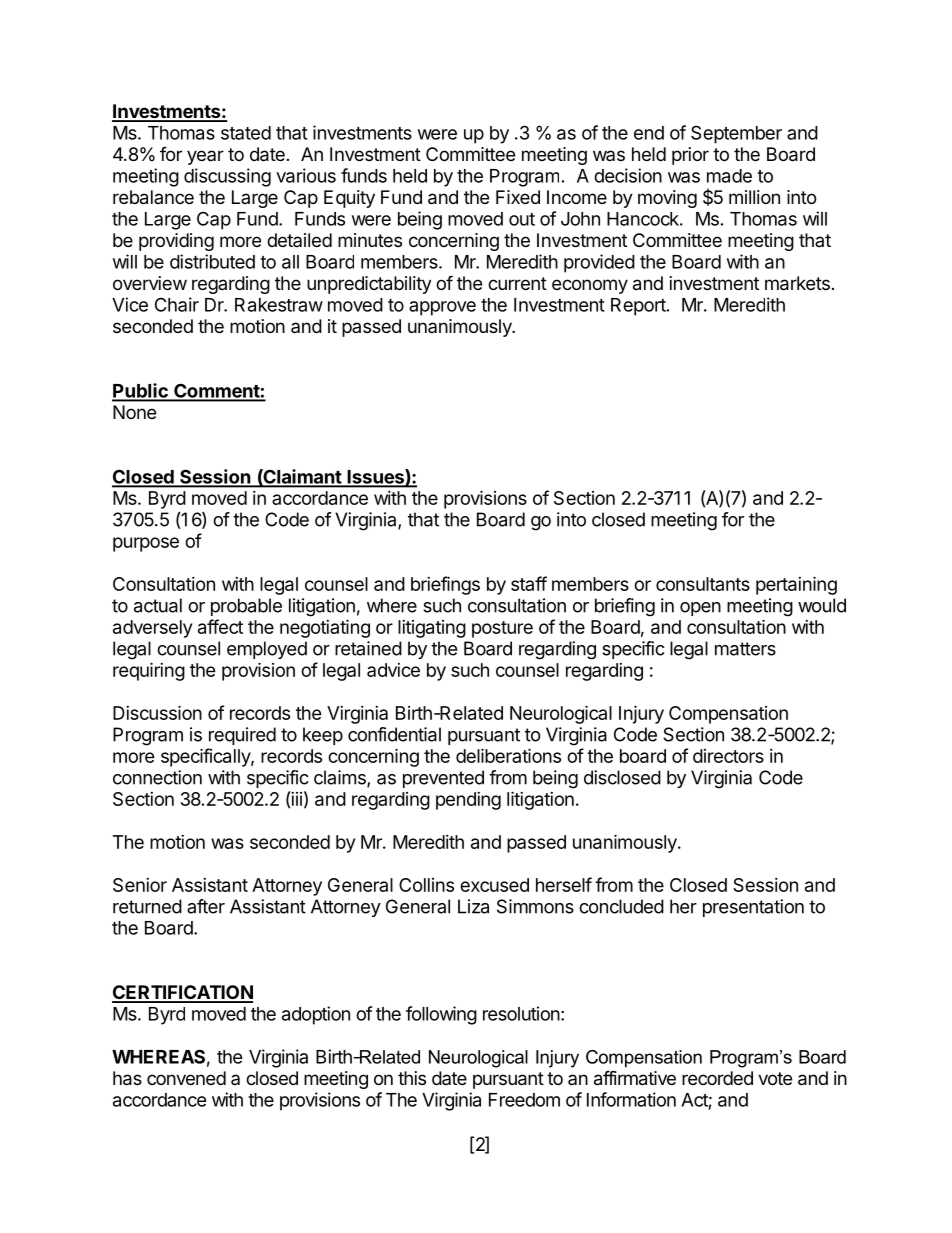 The height and width of the document is (1233, 952). Describe the element at coordinates (638, 307) in the document. I see `Report` at that location.
